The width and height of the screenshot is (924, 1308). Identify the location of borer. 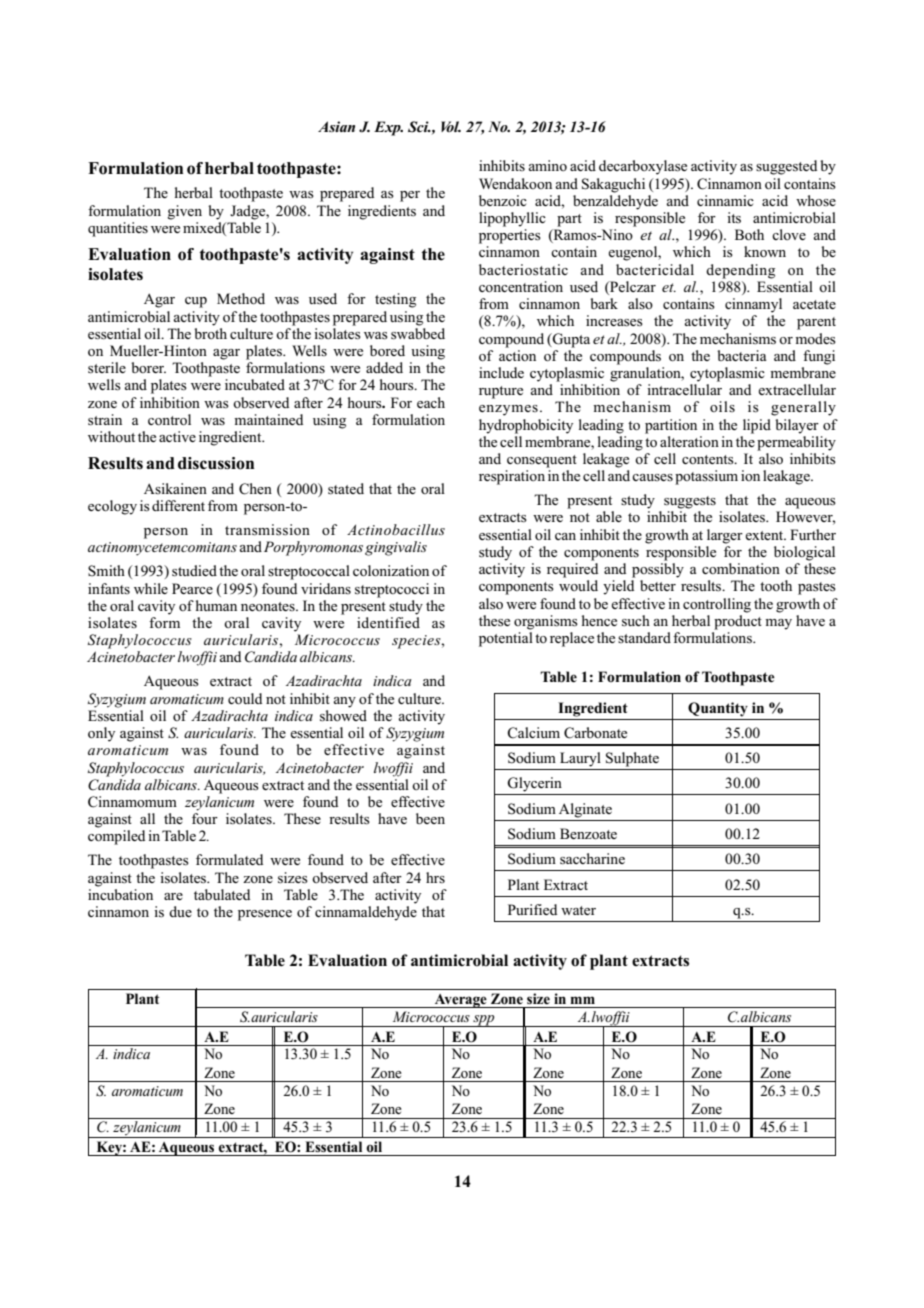
(148, 367).
